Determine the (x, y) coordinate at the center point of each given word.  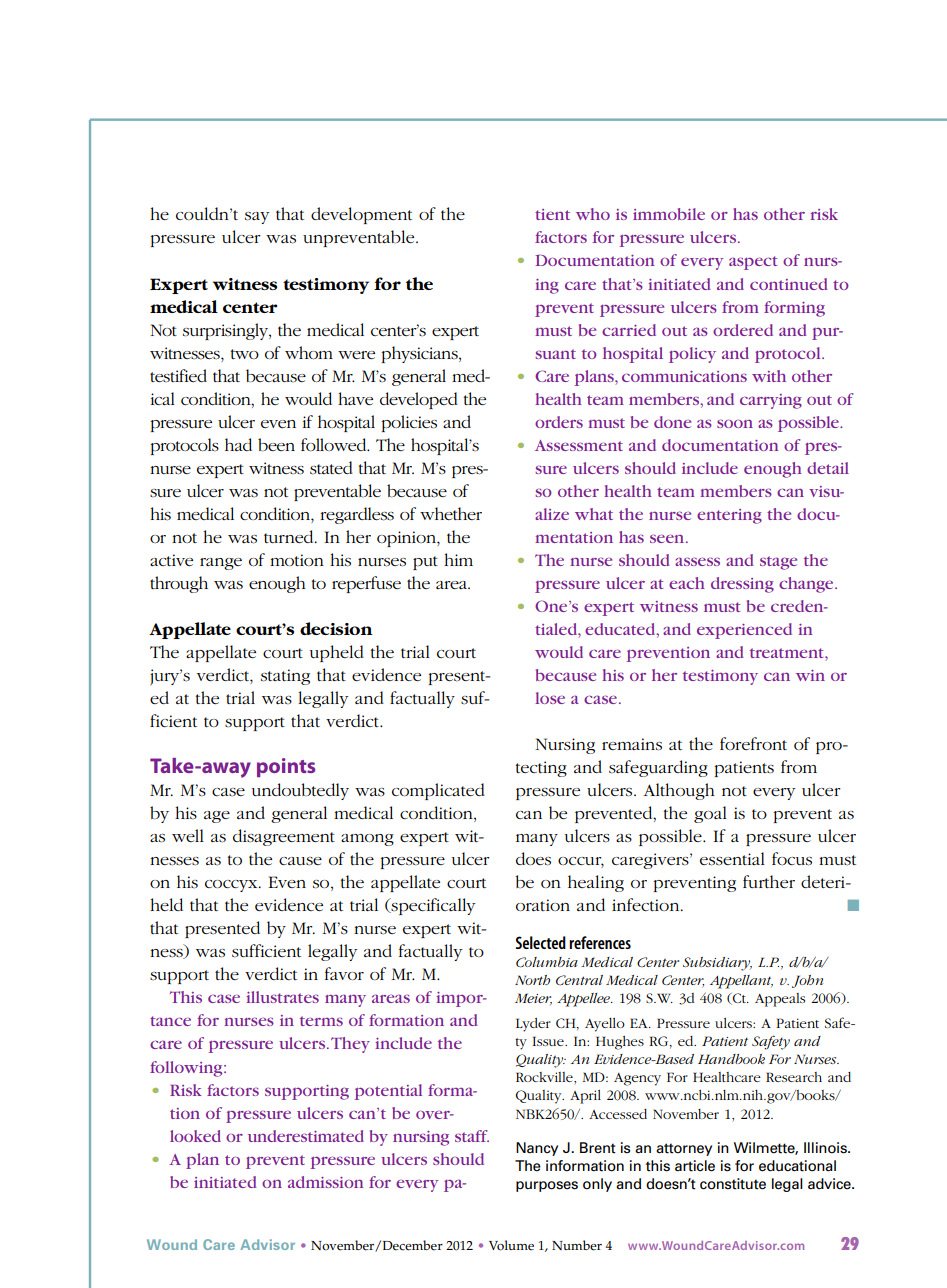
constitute (733, 1184)
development (361, 215)
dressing (742, 585)
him (458, 559)
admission (325, 1182)
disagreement (284, 837)
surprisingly (227, 331)
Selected (541, 942)
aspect (753, 263)
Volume (511, 1245)
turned (290, 536)
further (769, 881)
